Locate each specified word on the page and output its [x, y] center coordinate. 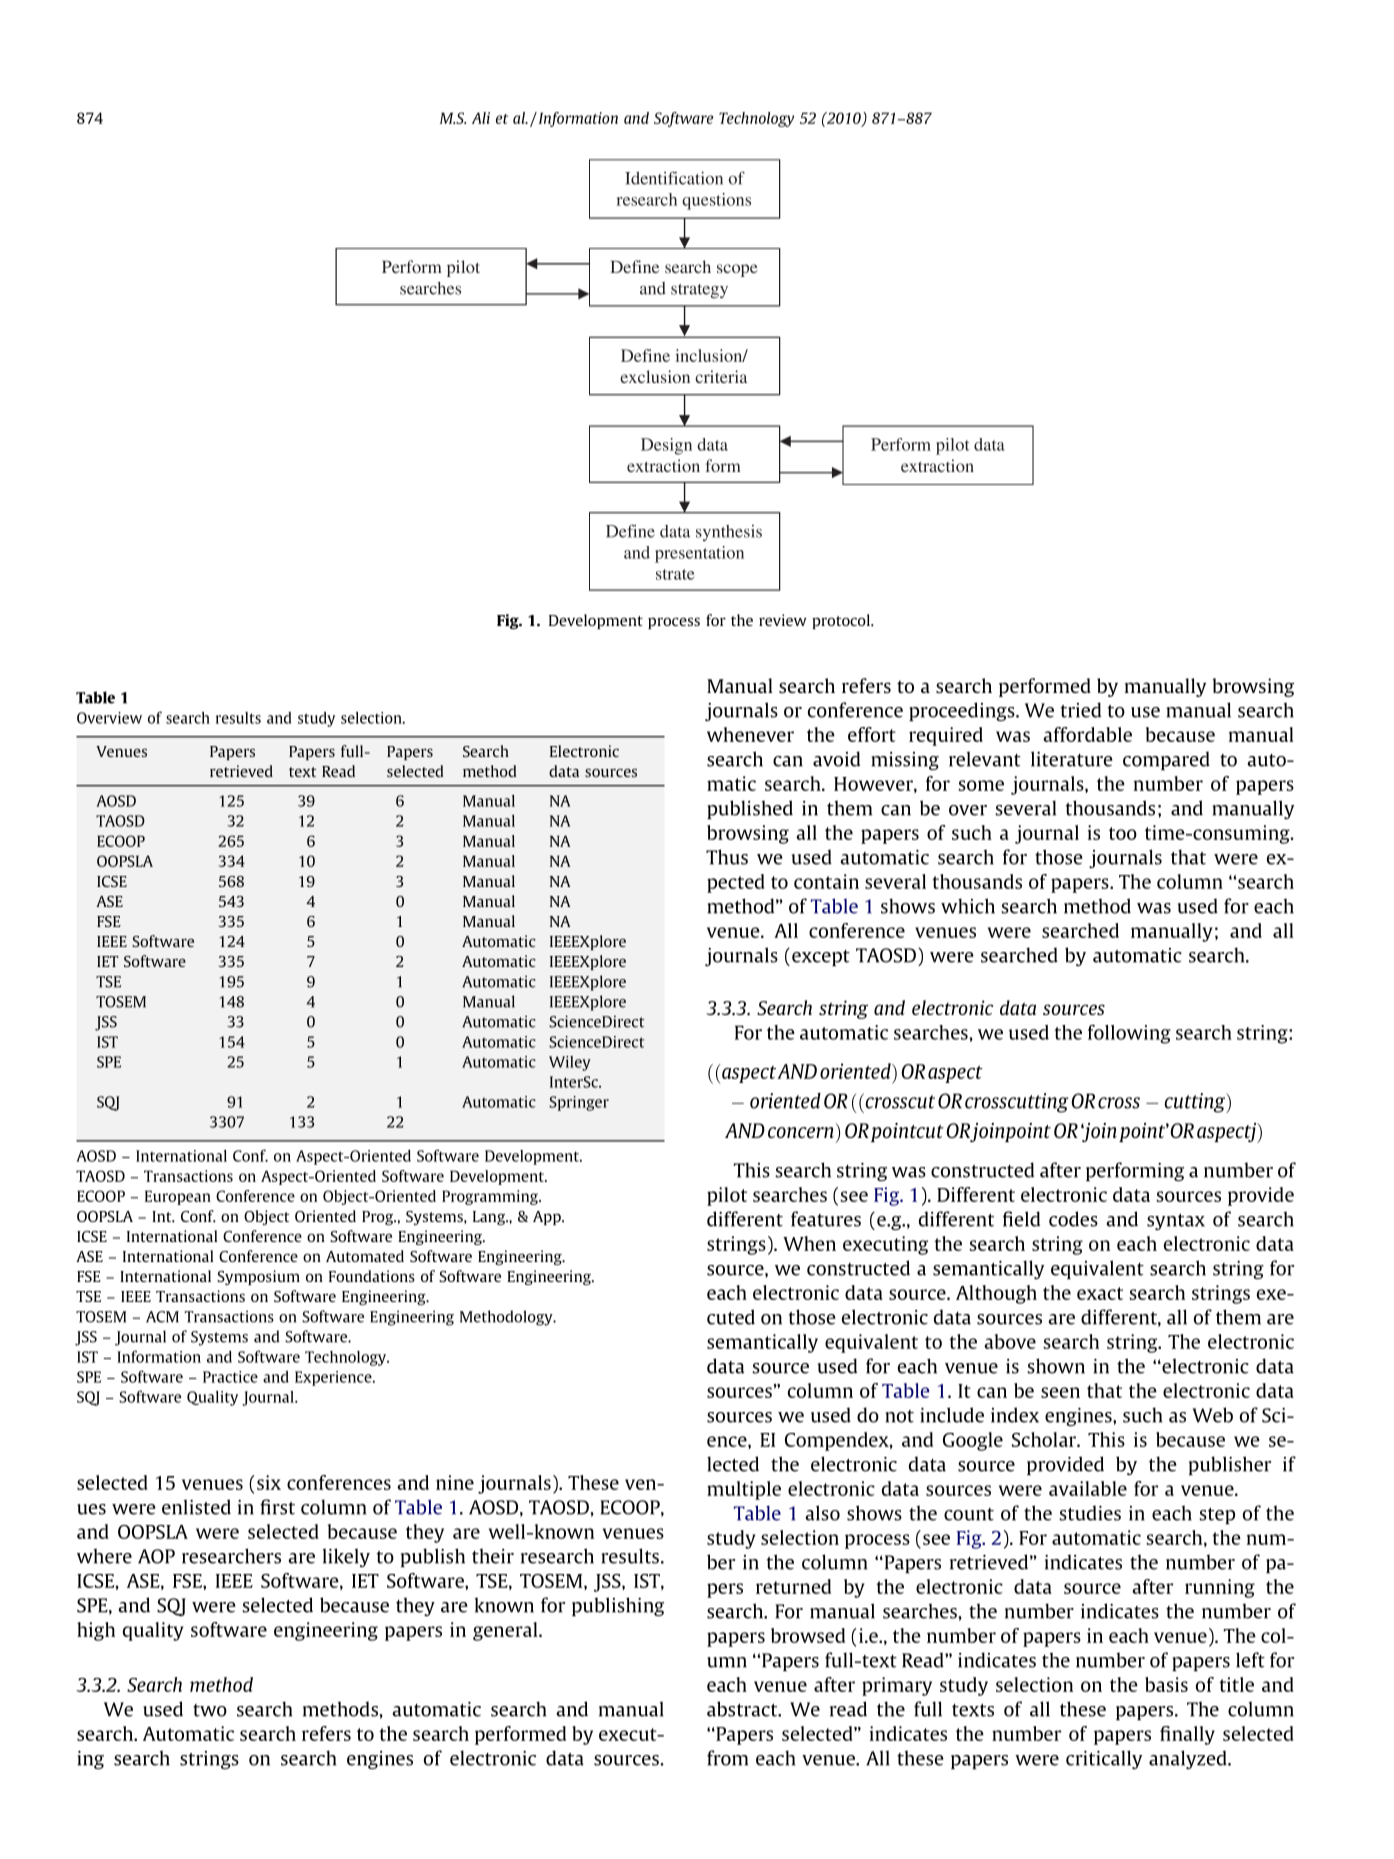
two [210, 1710]
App [548, 1218]
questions [716, 201]
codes [1073, 1219]
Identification [674, 178]
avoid [836, 759]
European [178, 1197]
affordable [1087, 734]
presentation [699, 554]
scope [737, 270]
